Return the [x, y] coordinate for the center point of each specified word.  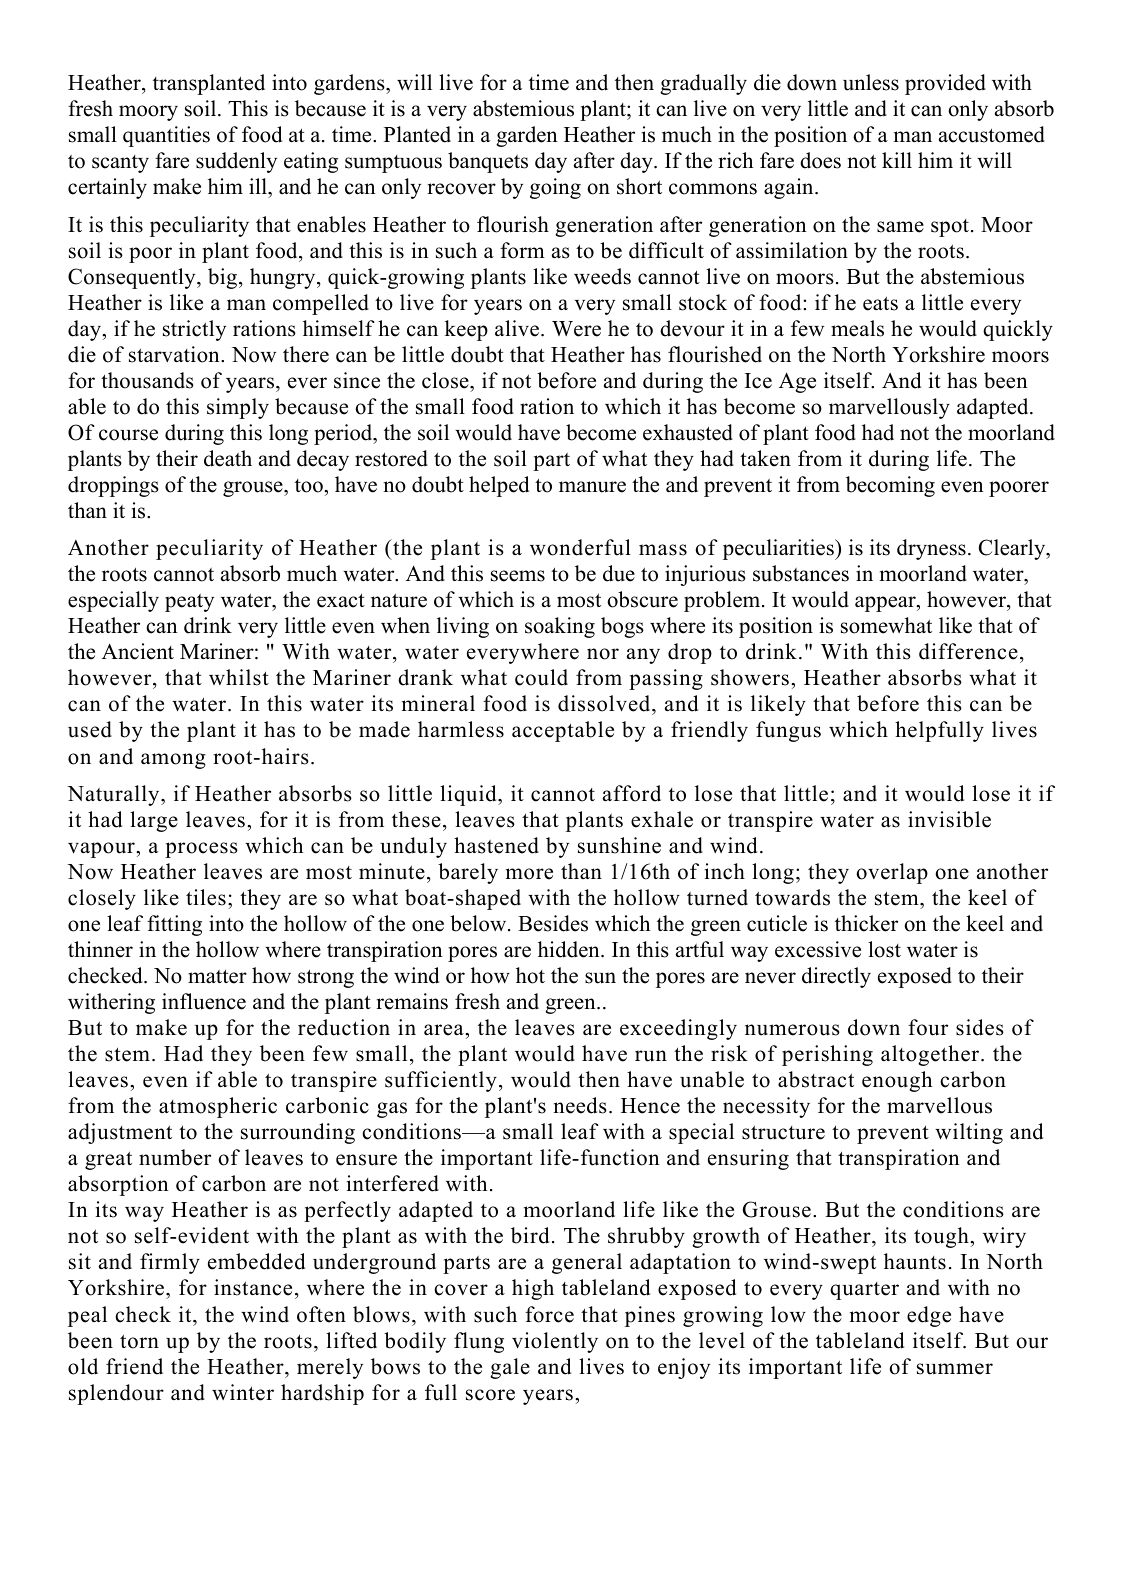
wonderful [580, 547]
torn [139, 1341]
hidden [570, 949]
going [555, 188]
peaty [189, 603]
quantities [166, 136]
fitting [174, 925]
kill [897, 160]
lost [884, 949]
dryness [931, 549]
